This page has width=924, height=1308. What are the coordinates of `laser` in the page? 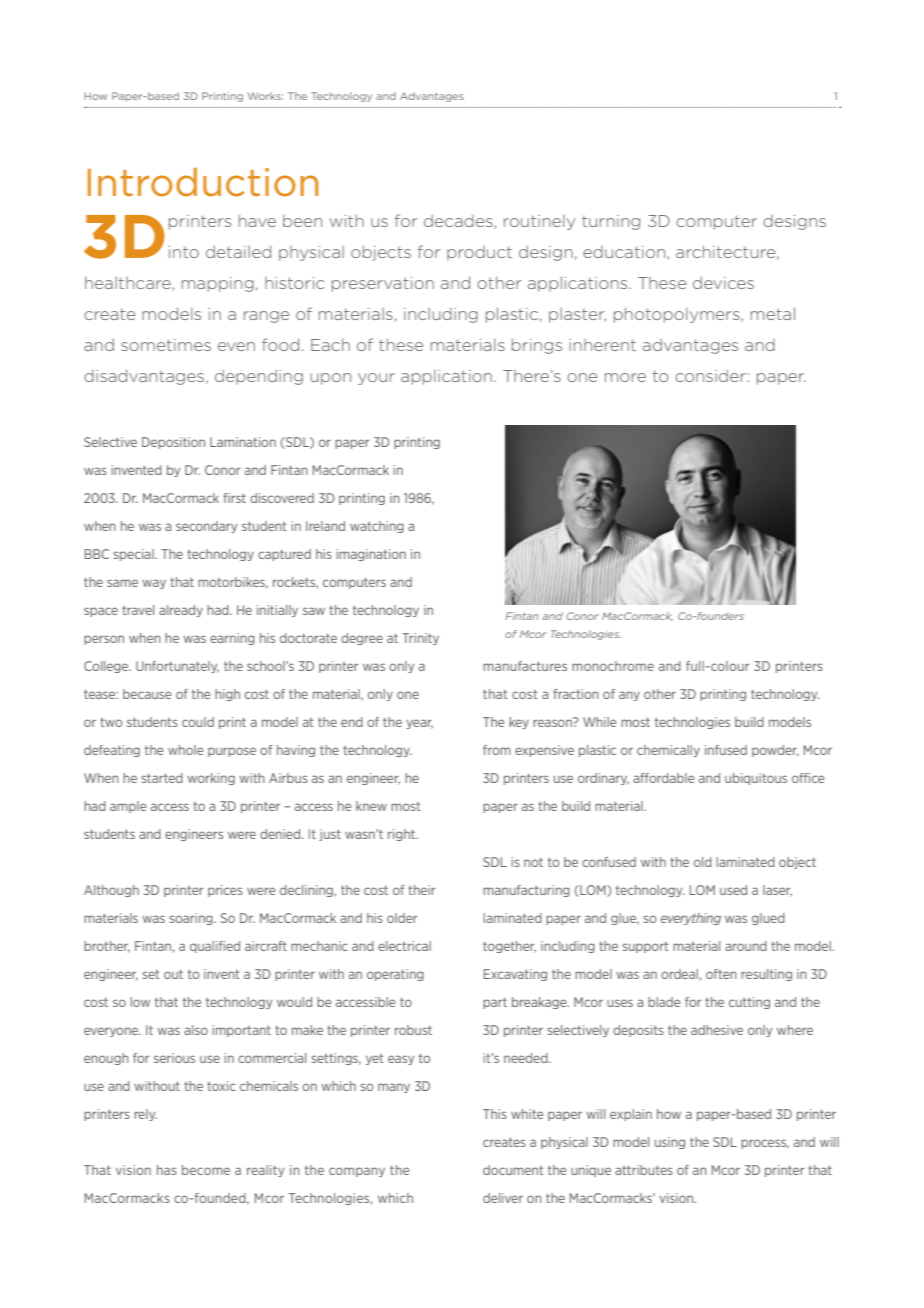 It's located at (777, 891).
